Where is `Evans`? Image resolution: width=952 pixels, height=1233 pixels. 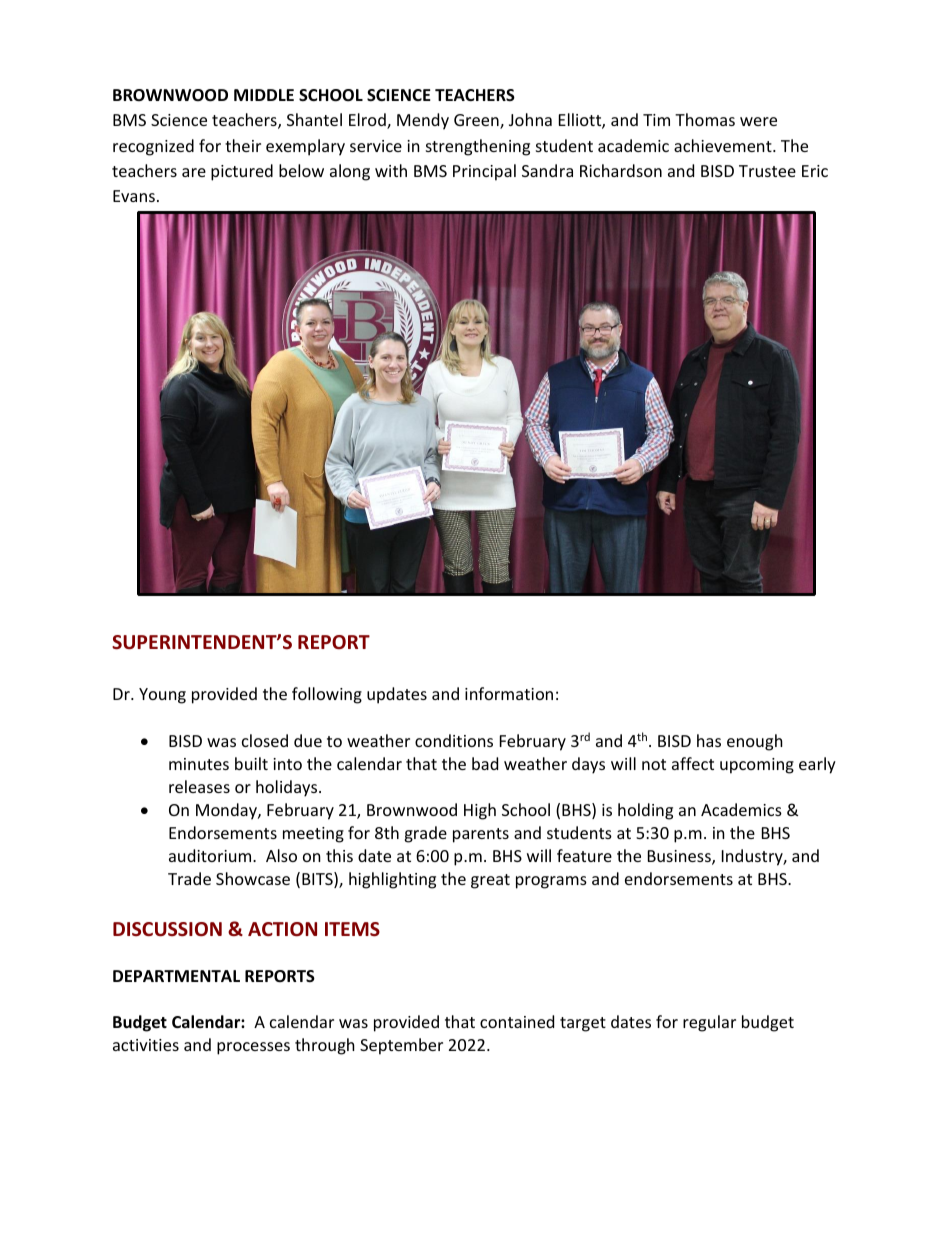 Evans is located at coordinates (134, 196).
